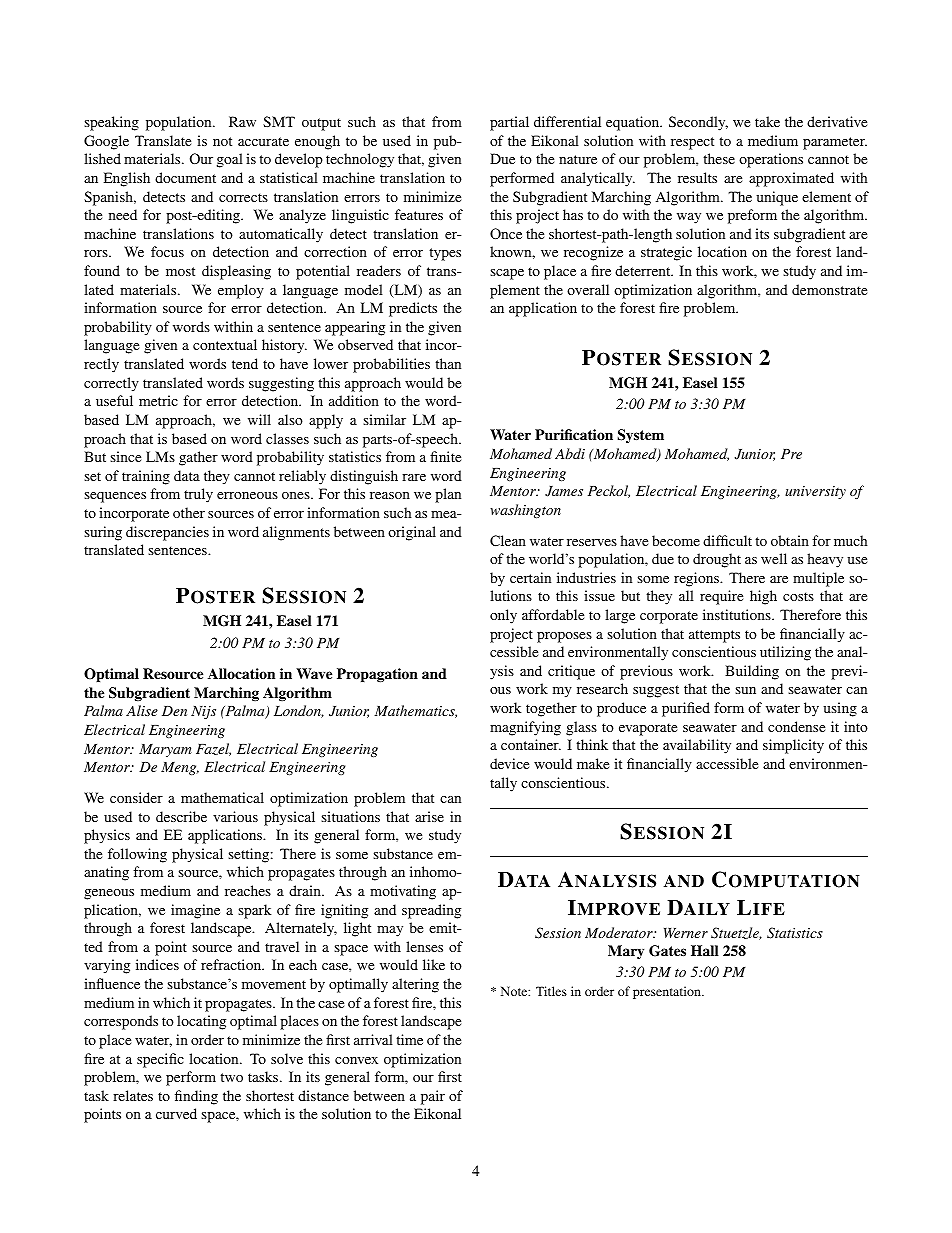  What do you see at coordinates (230, 160) in the image?
I see `goal` at bounding box center [230, 160].
